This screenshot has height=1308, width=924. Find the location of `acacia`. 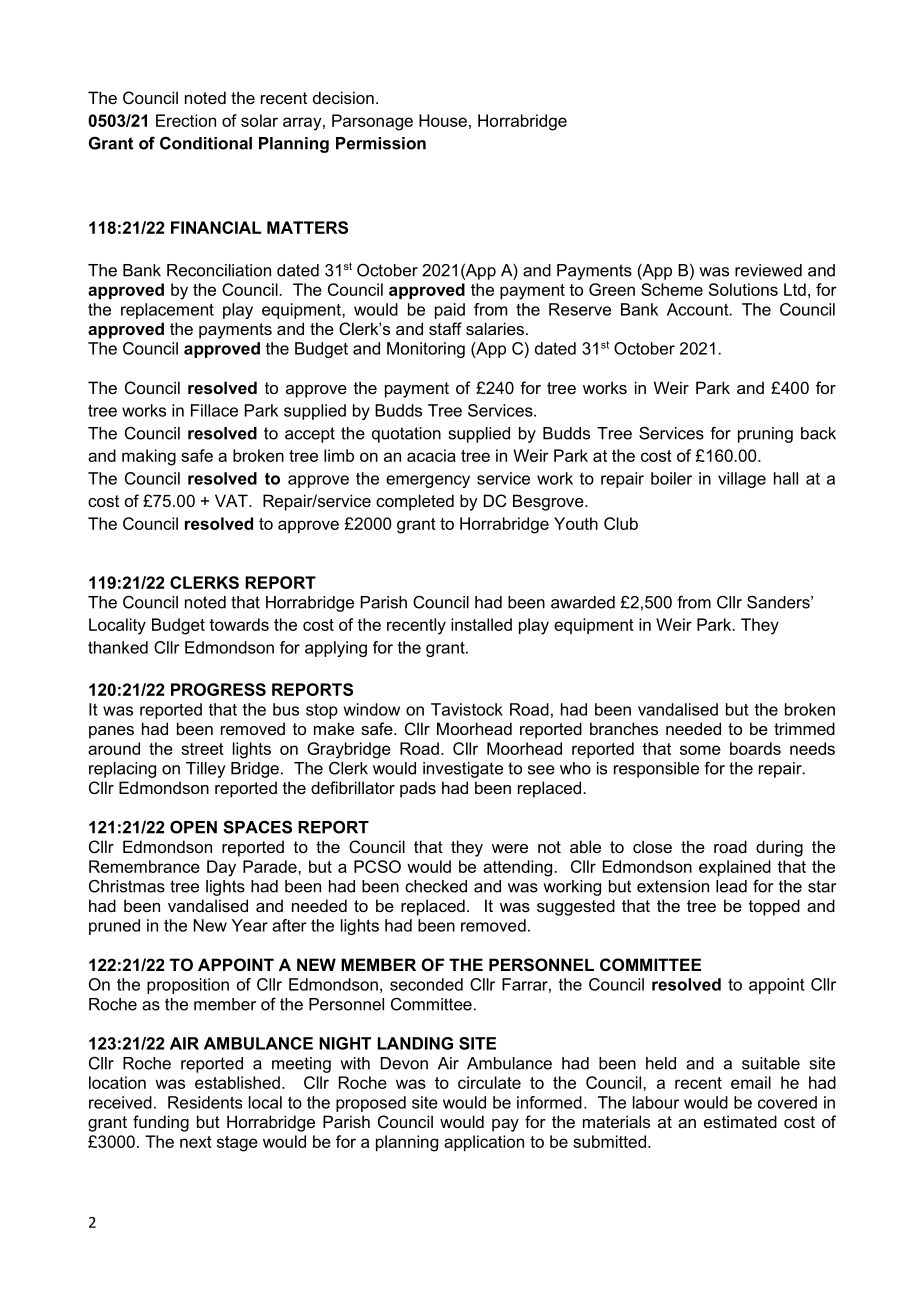

acacia is located at coordinates (431, 455).
